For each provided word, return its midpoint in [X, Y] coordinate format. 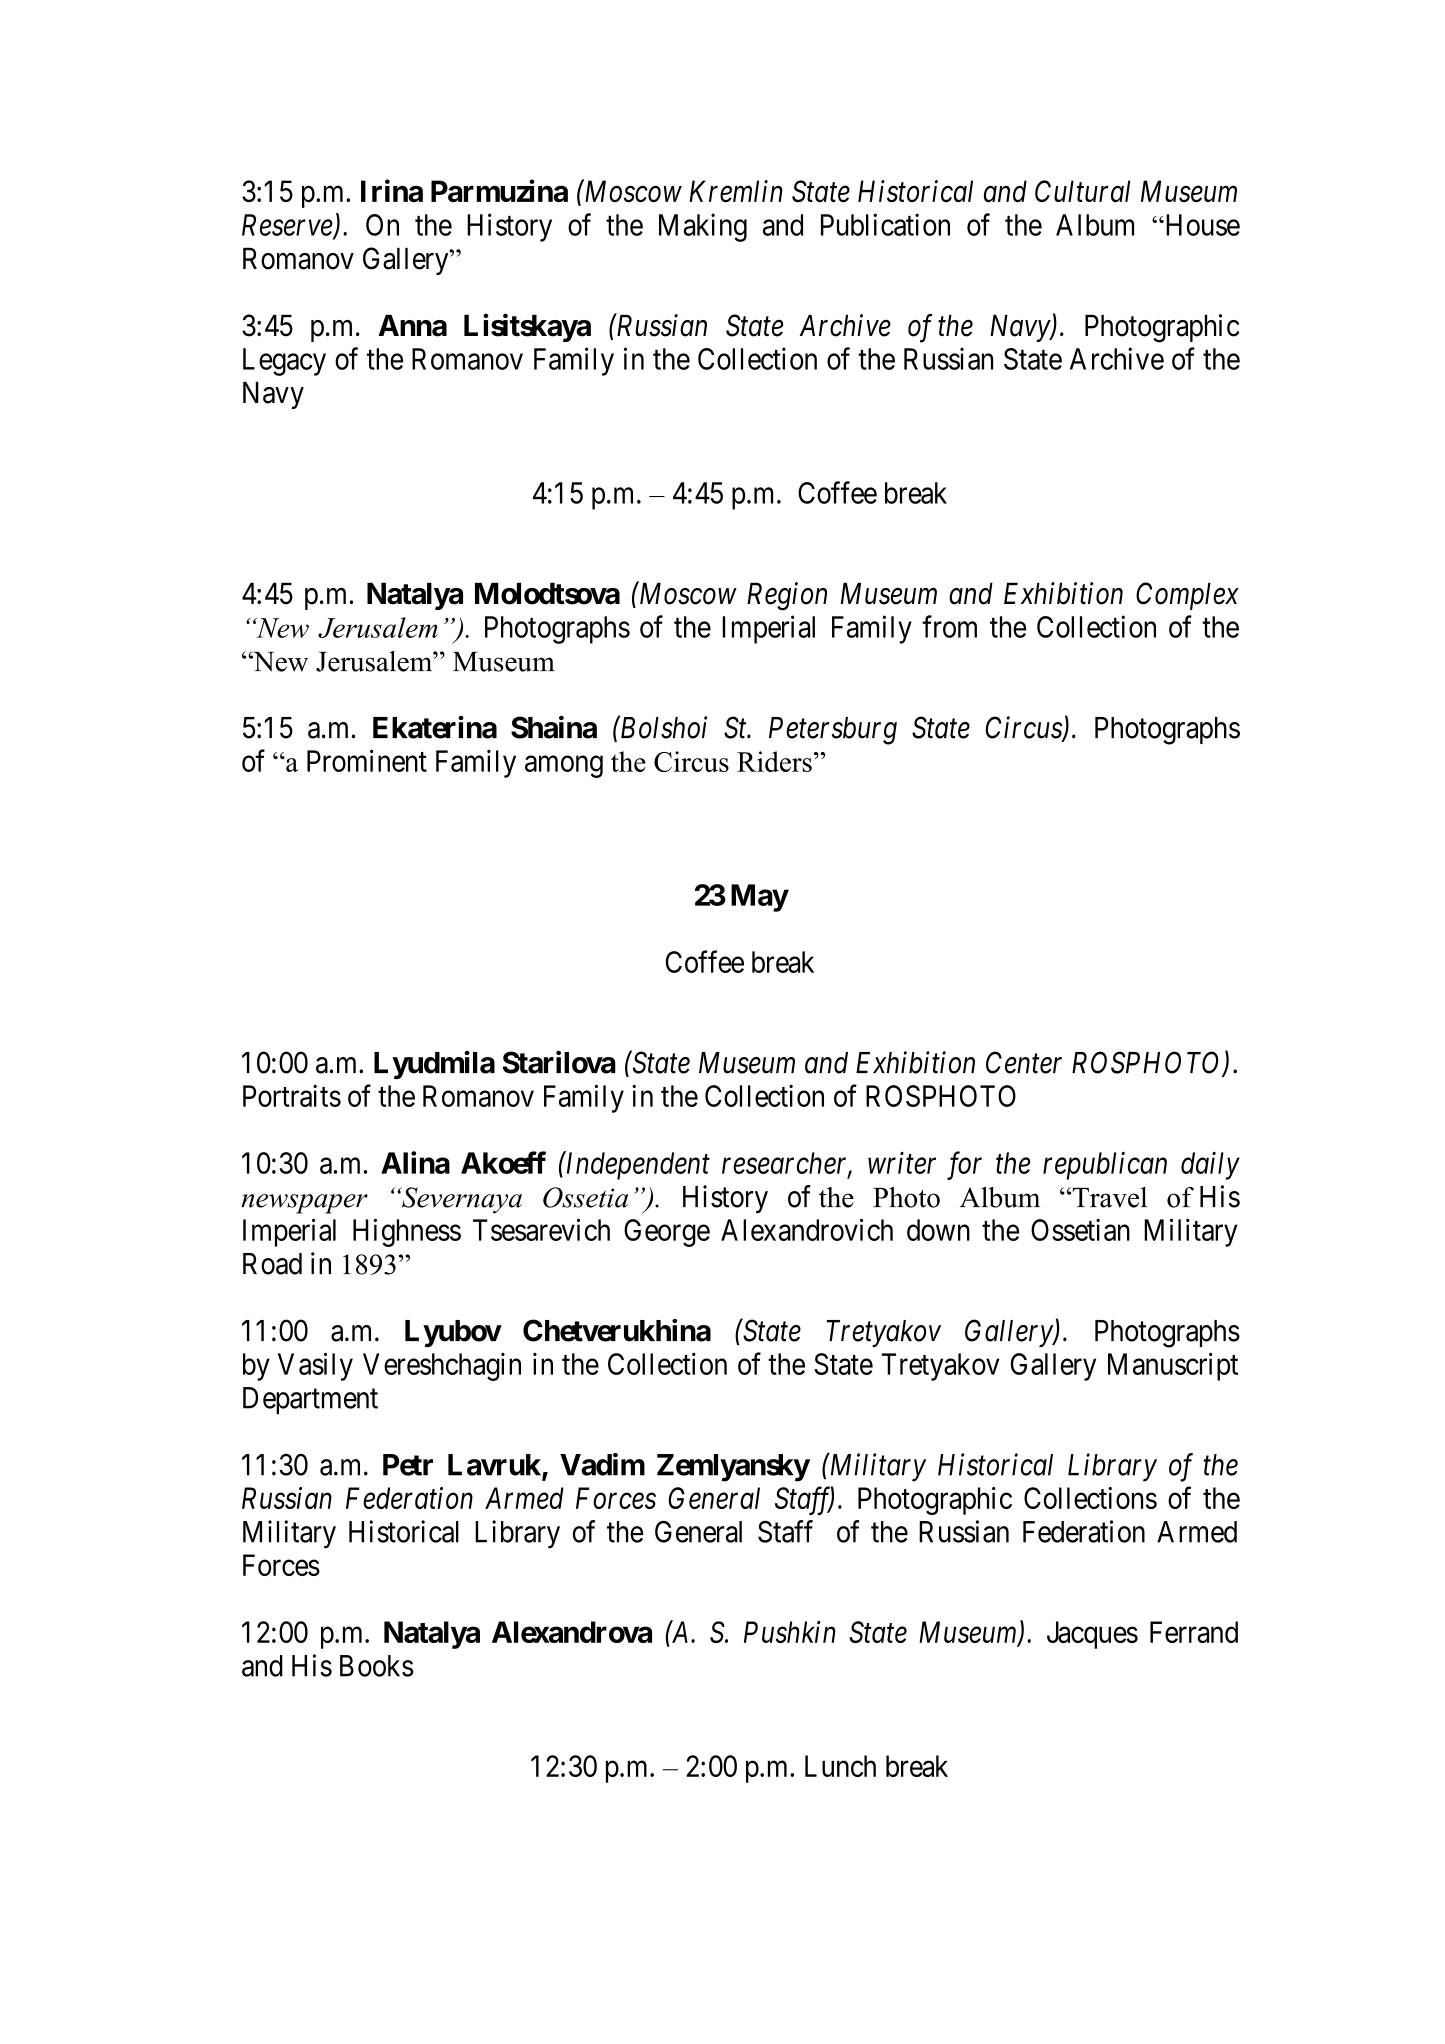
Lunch [840, 1766]
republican [1105, 1165]
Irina [392, 190]
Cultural [1082, 191]
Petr [408, 1465]
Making [703, 227]
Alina [415, 1162]
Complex [1187, 596]
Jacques [1092, 1635]
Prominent [367, 760]
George [667, 1233]
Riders [774, 761]
